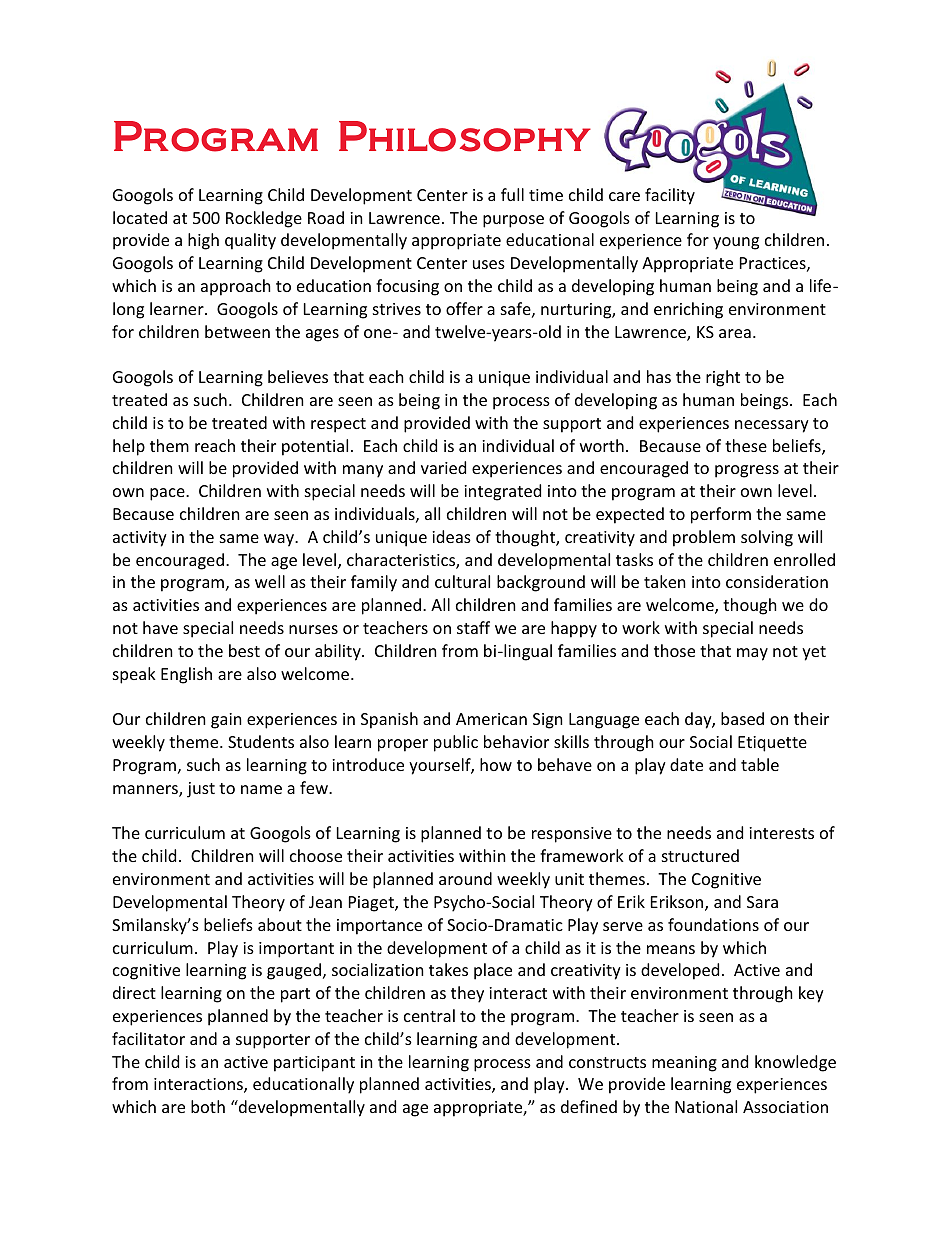 This screenshot has height=1233, width=952. Describe the element at coordinates (465, 136) in the screenshot. I see `Philosophy` at that location.
